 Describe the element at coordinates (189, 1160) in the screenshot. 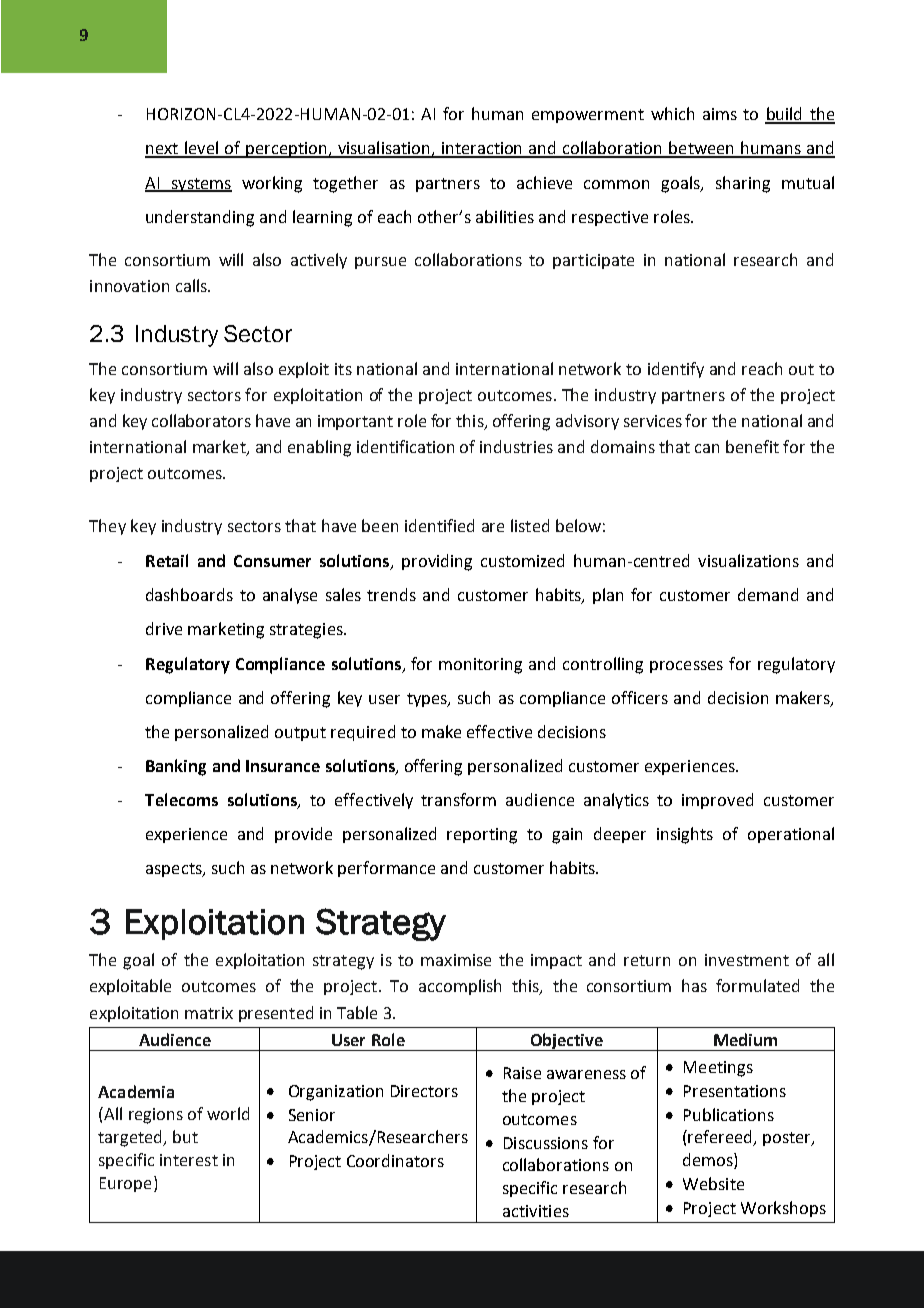

I see `interest` at that location.
